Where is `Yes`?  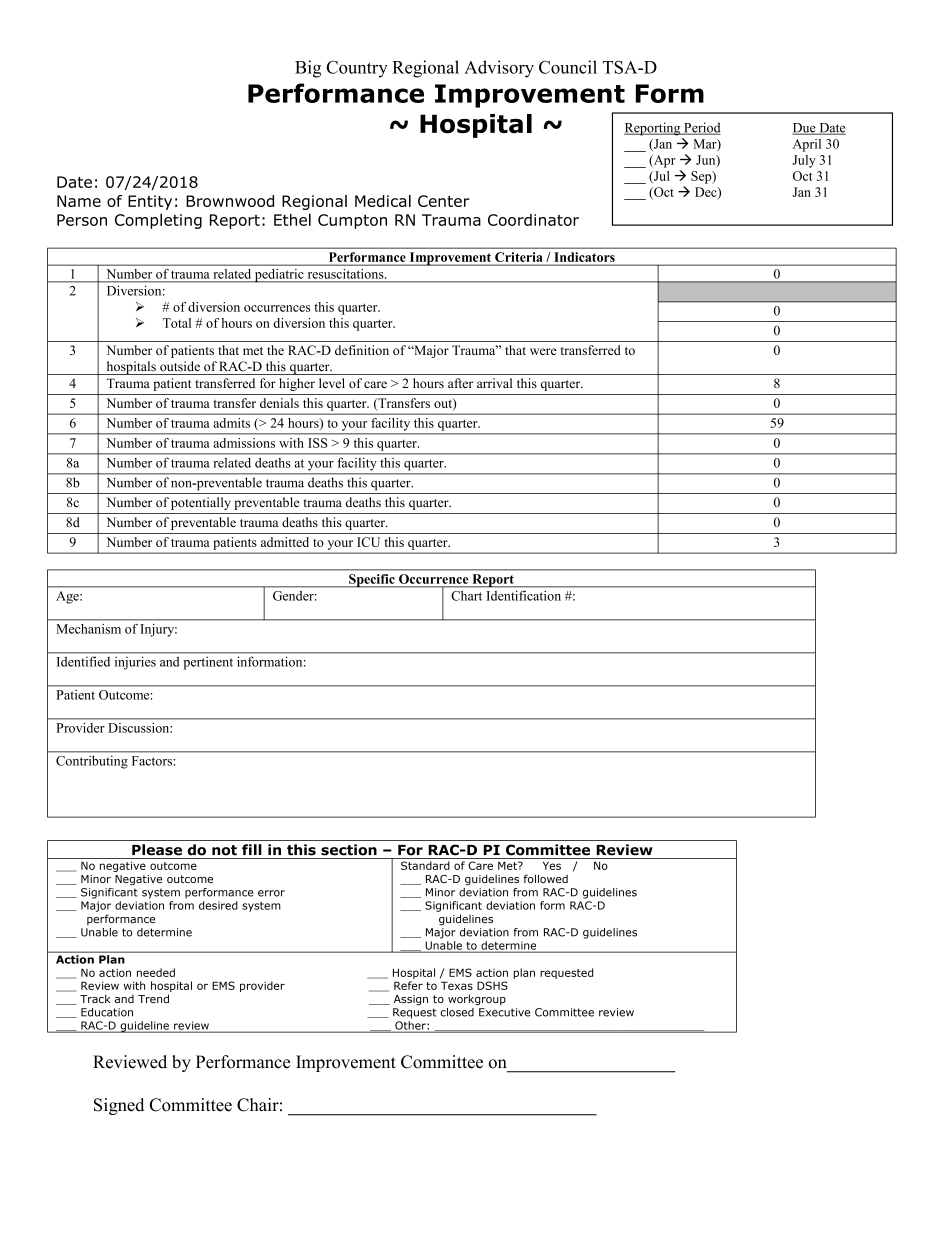 Yes is located at coordinates (552, 865).
